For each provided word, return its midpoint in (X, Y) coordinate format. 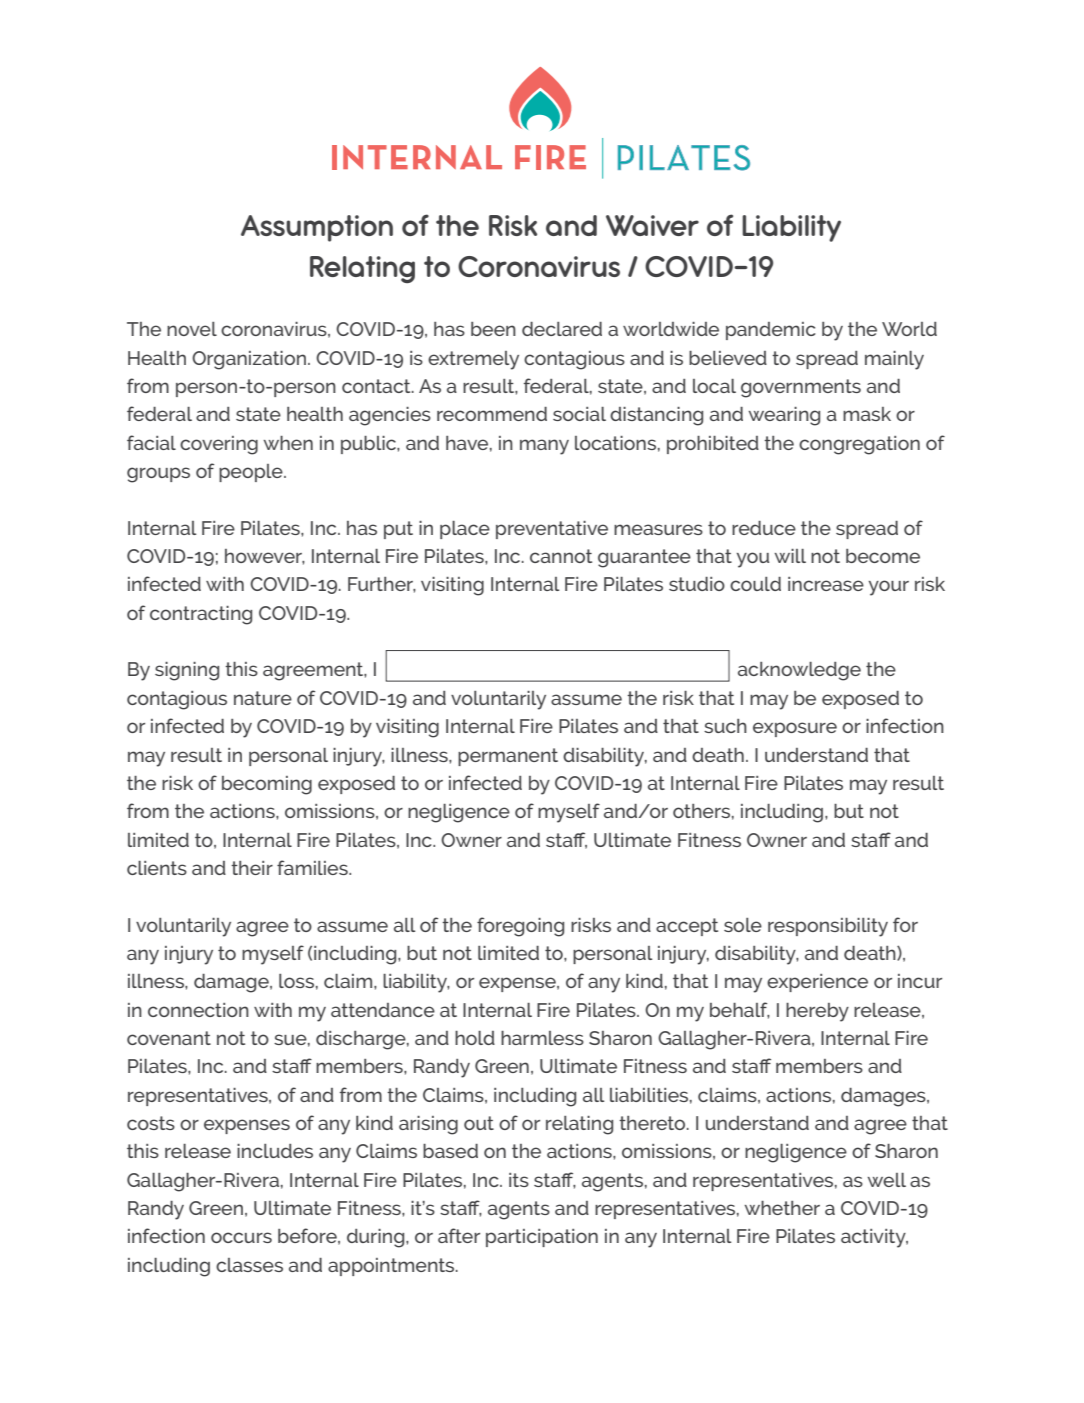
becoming (267, 785)
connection (198, 1010)
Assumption (317, 228)
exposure (795, 729)
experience (817, 983)
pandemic (771, 331)
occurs (241, 1237)
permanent (508, 757)
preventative (552, 530)
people (252, 473)
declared (562, 329)
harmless (542, 1038)
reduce (764, 528)
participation (542, 1238)
